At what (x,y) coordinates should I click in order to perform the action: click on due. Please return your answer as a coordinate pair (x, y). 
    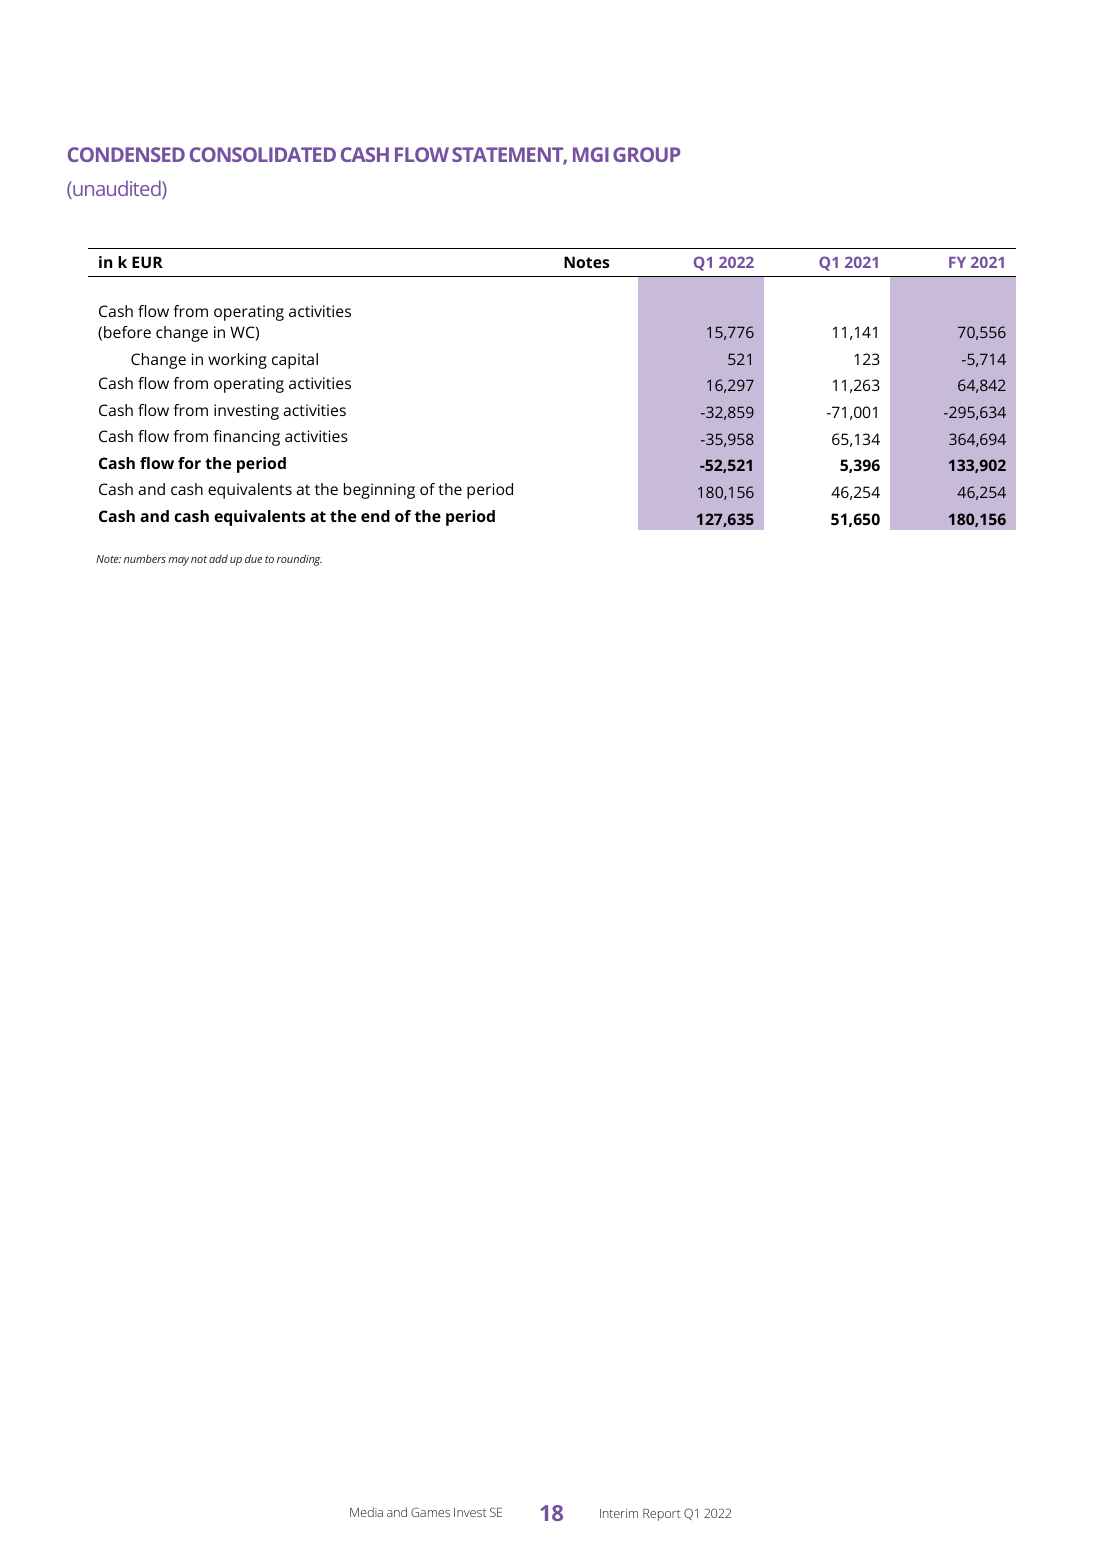
    Looking at the image, I should click on (253, 558).
